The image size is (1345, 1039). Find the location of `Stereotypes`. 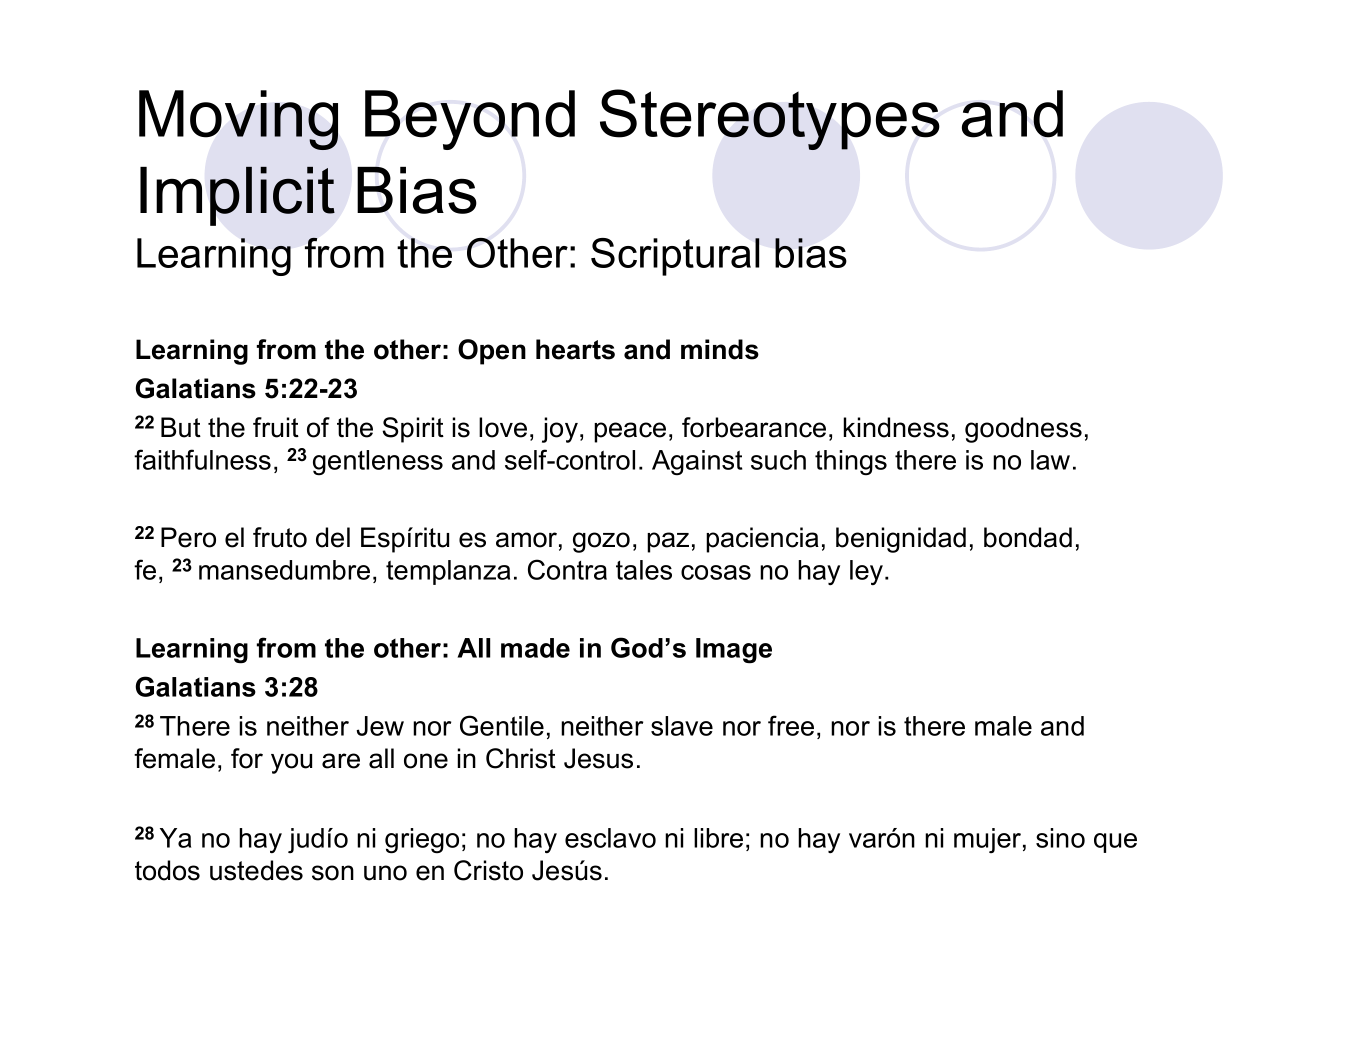

Stereotypes is located at coordinates (770, 119).
